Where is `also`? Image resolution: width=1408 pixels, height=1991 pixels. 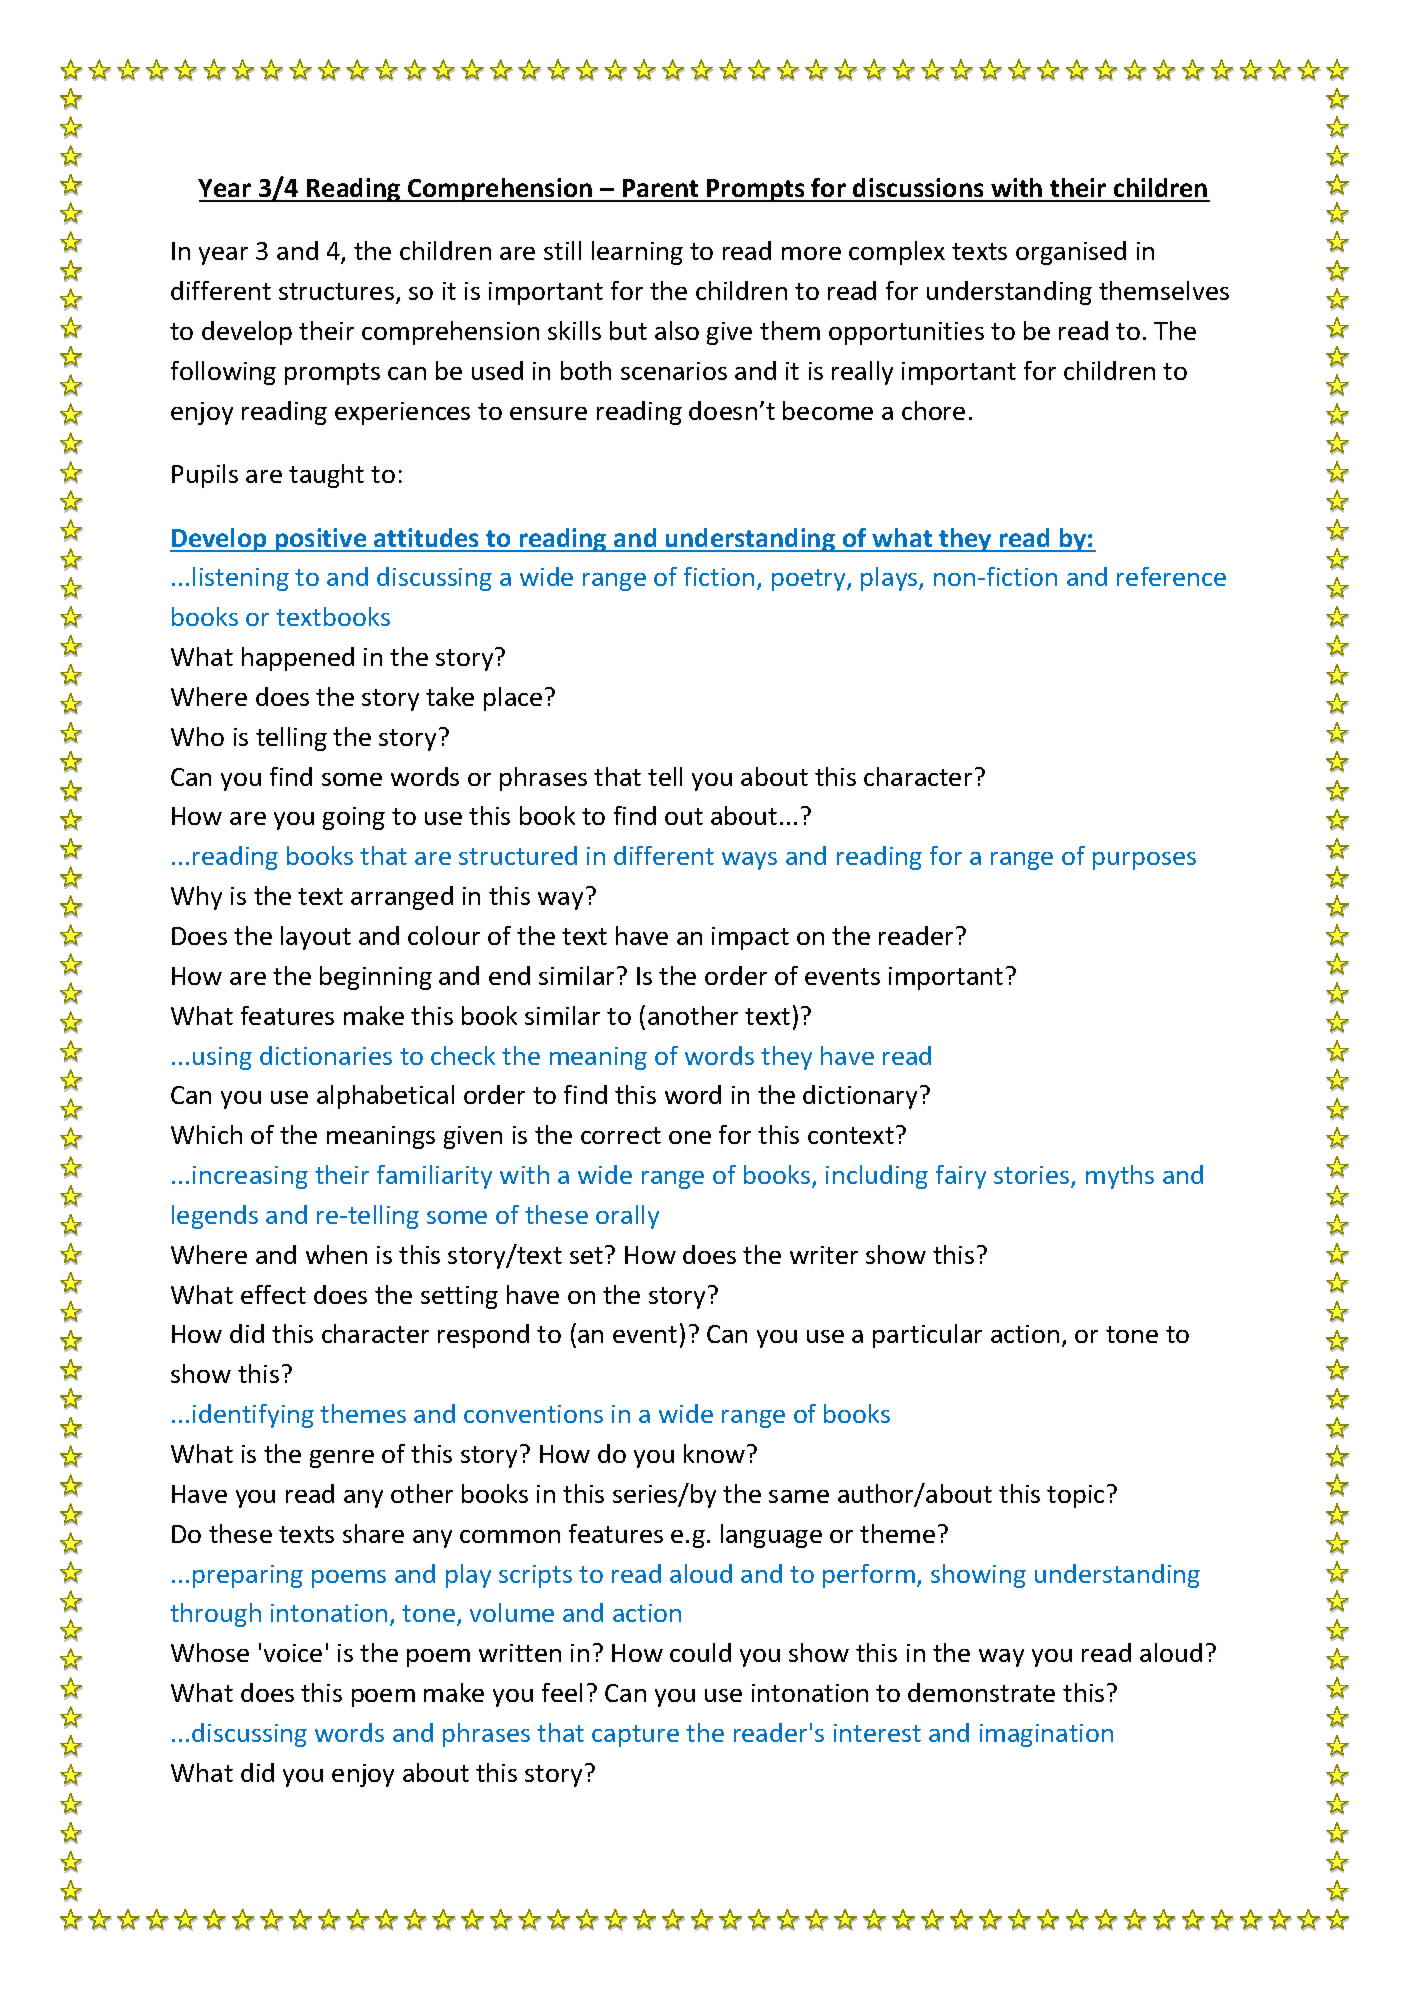 also is located at coordinates (677, 330).
